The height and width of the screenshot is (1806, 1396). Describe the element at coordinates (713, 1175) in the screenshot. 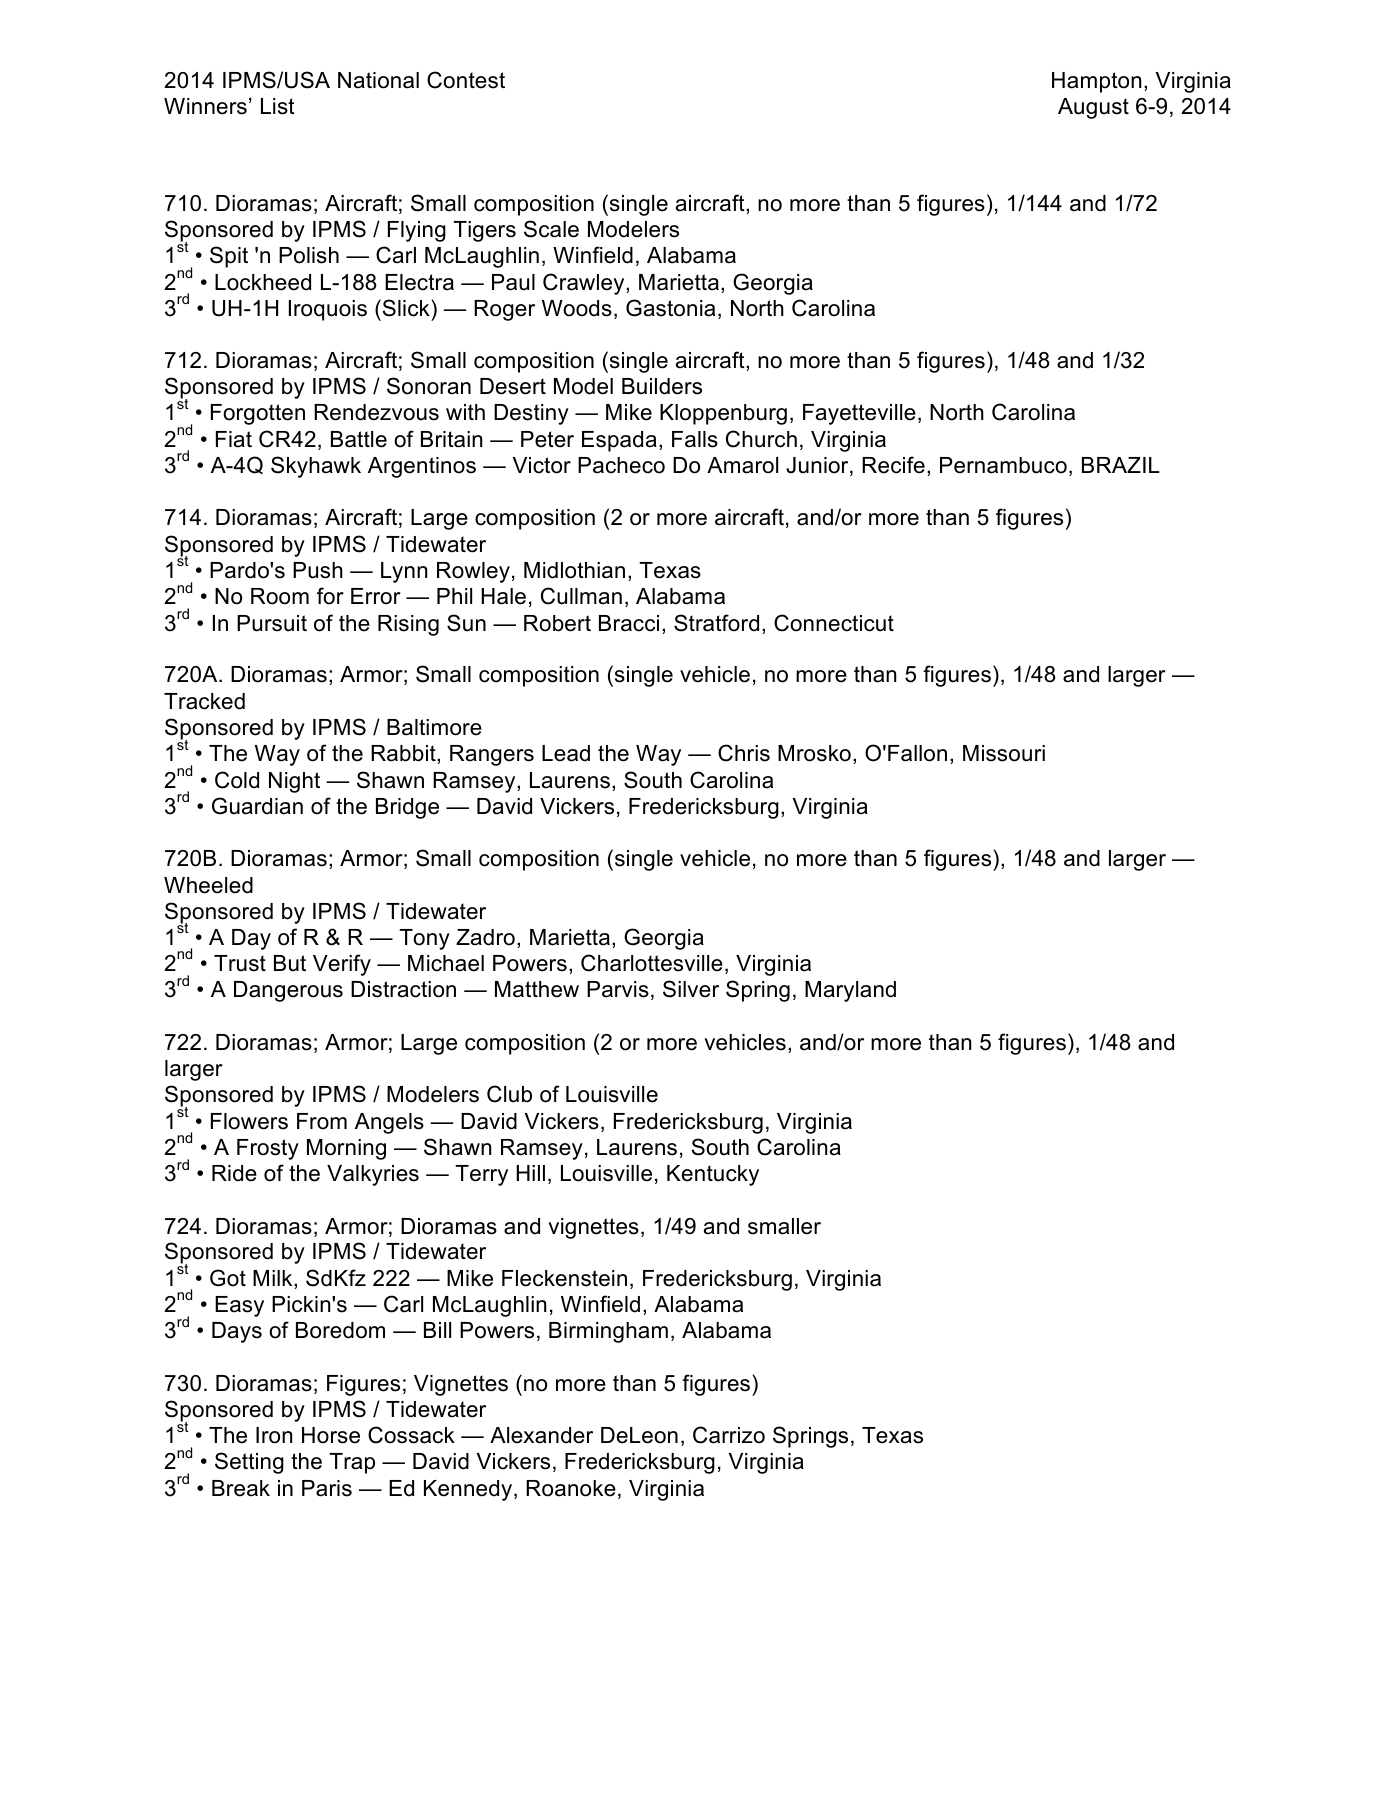

I see `Kentucky` at that location.
